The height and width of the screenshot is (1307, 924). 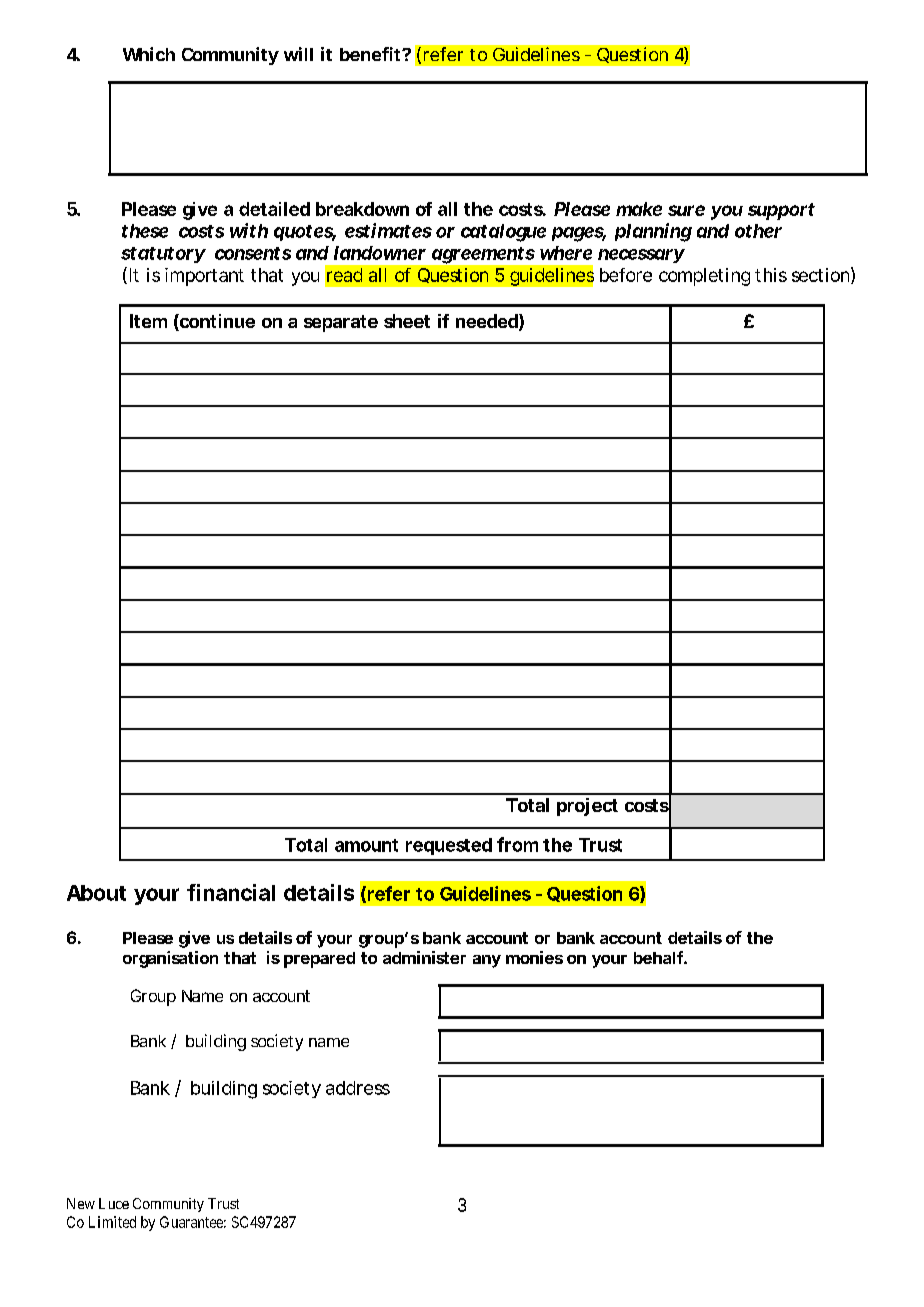 I want to click on requested, so click(x=449, y=846).
